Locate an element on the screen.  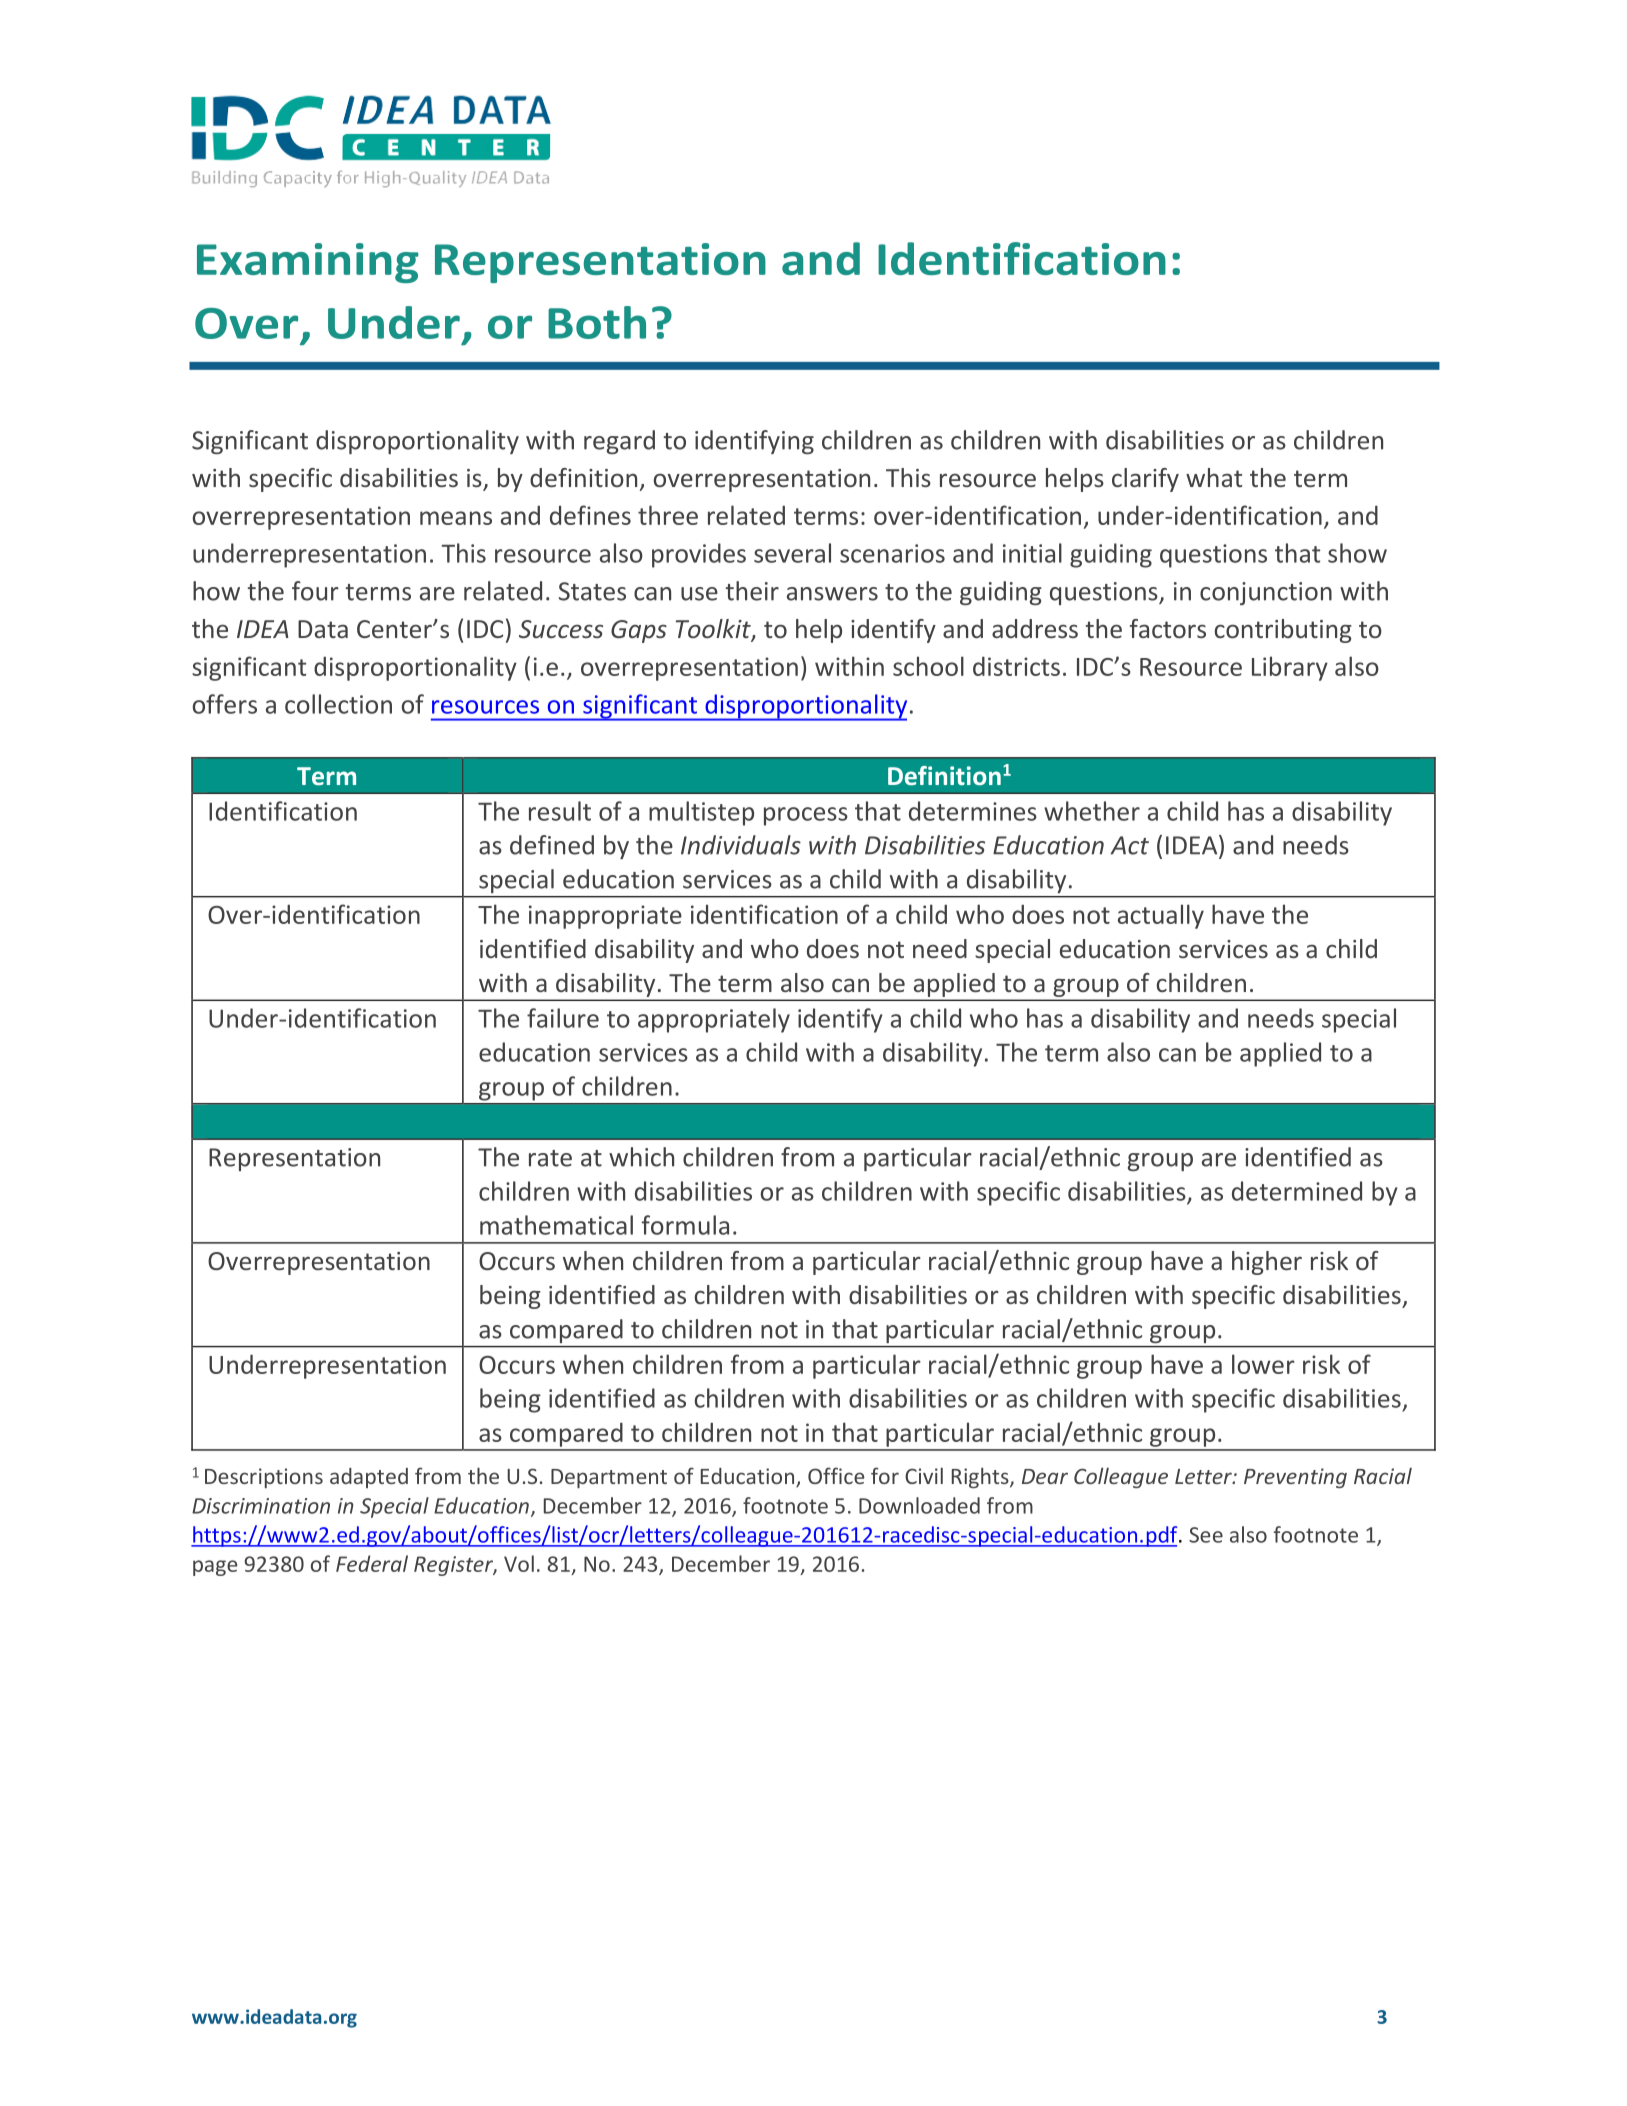
Individuals is located at coordinates (741, 845).
